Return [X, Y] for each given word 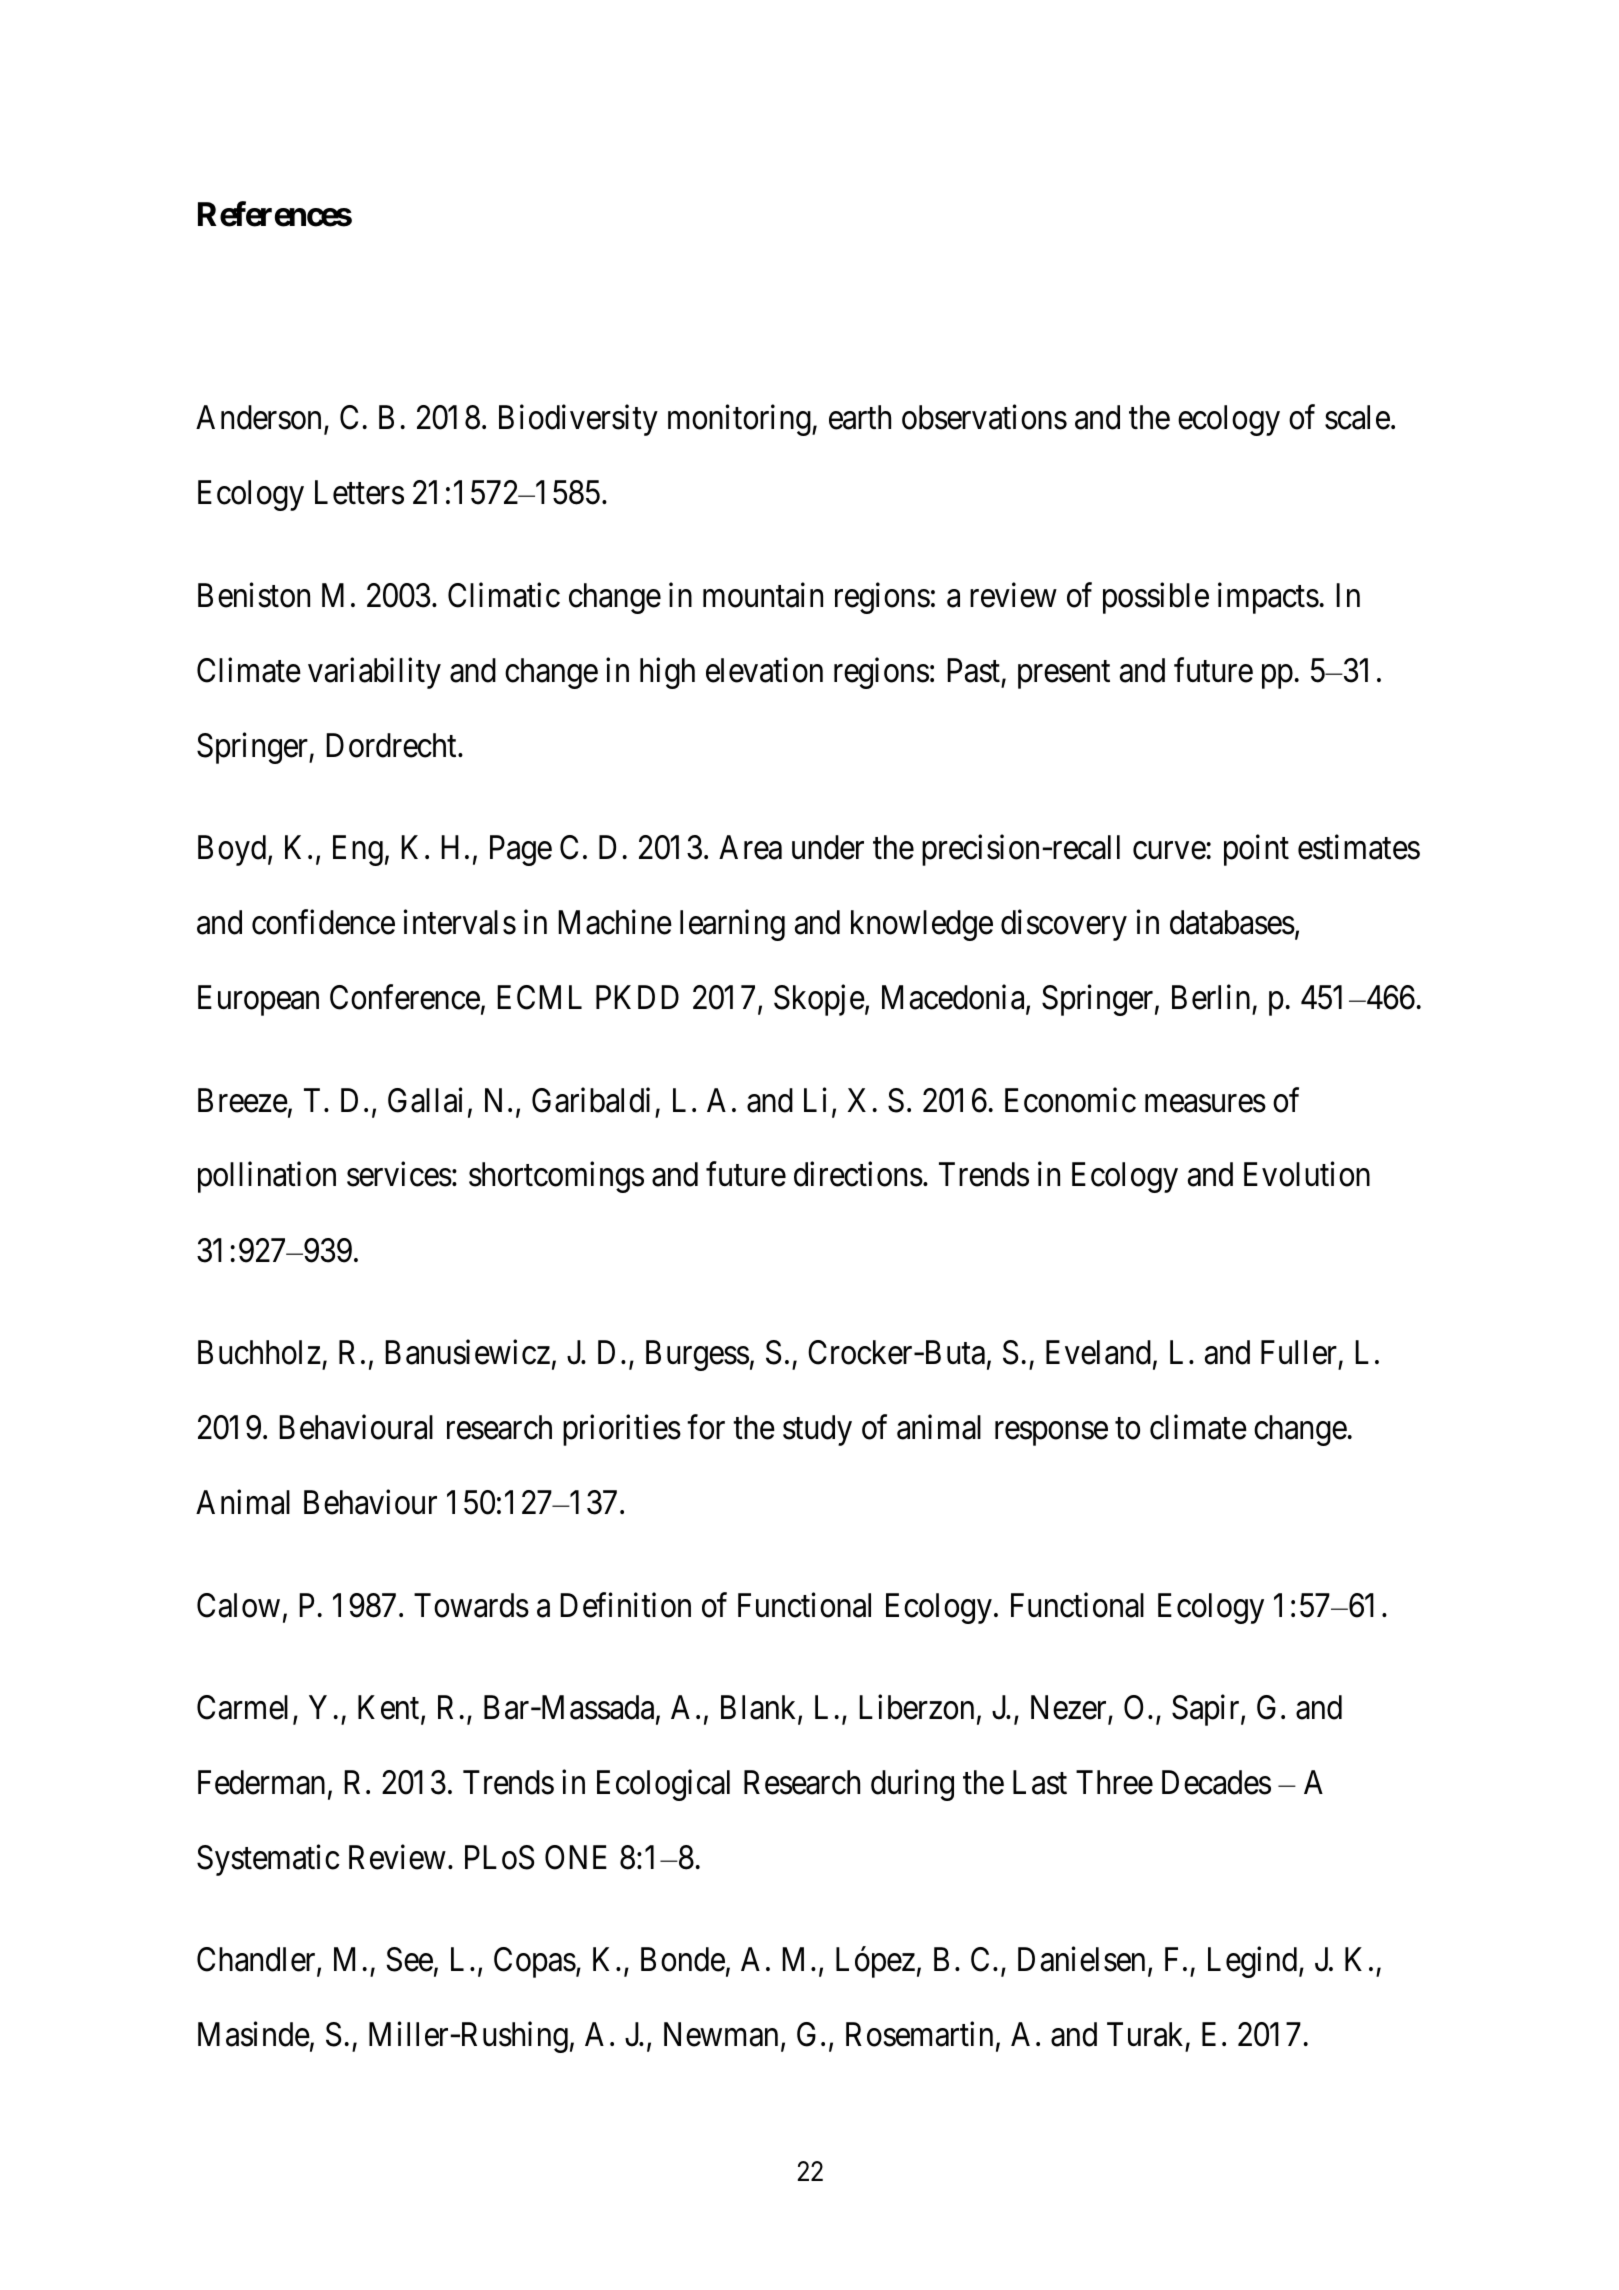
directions [858, 1174]
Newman [721, 2035]
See [410, 1959]
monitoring [740, 420]
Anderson [260, 419]
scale [1357, 417]
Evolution [1307, 1174]
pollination [267, 1177]
